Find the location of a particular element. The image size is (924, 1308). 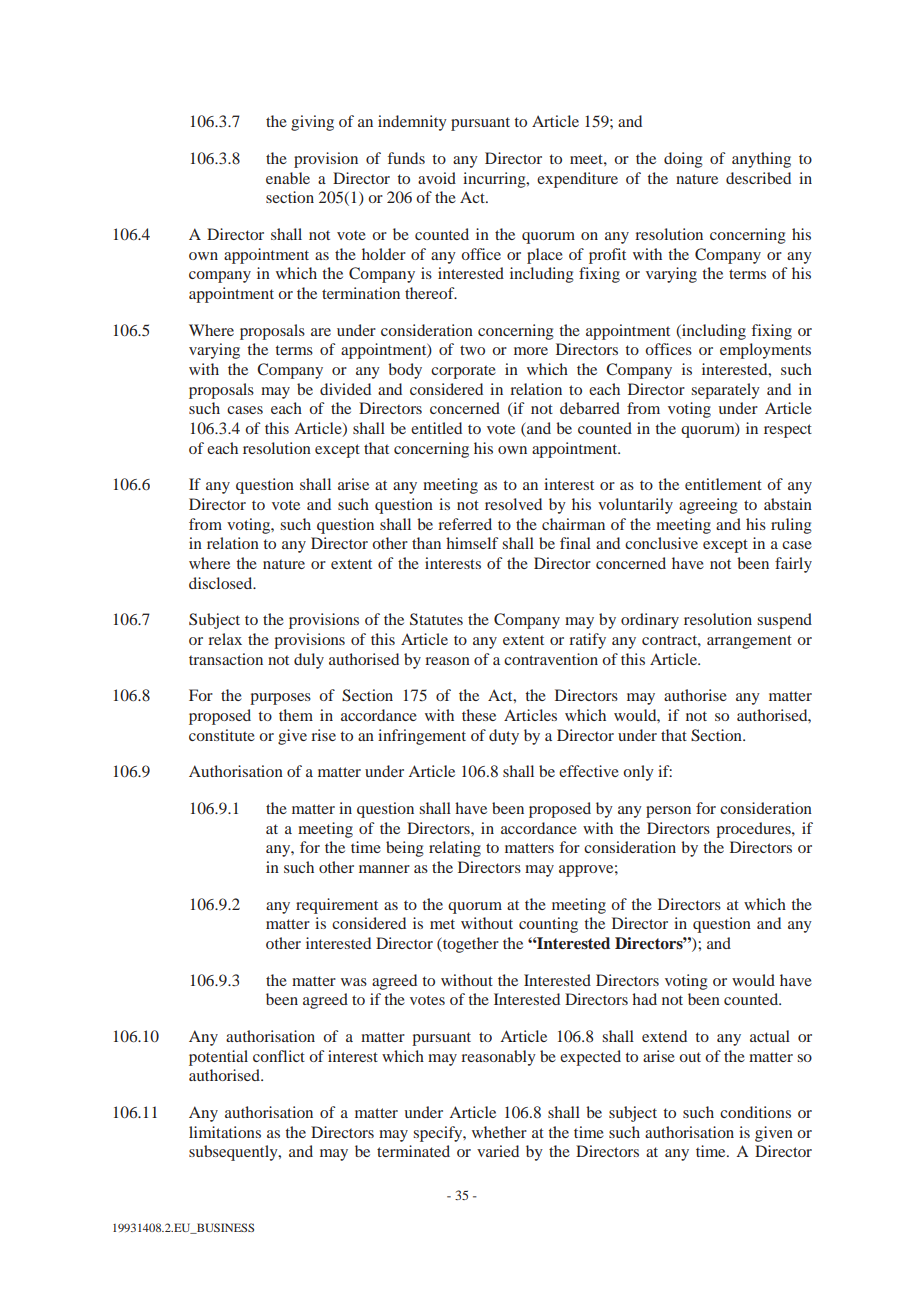

anything is located at coordinates (761, 160).
